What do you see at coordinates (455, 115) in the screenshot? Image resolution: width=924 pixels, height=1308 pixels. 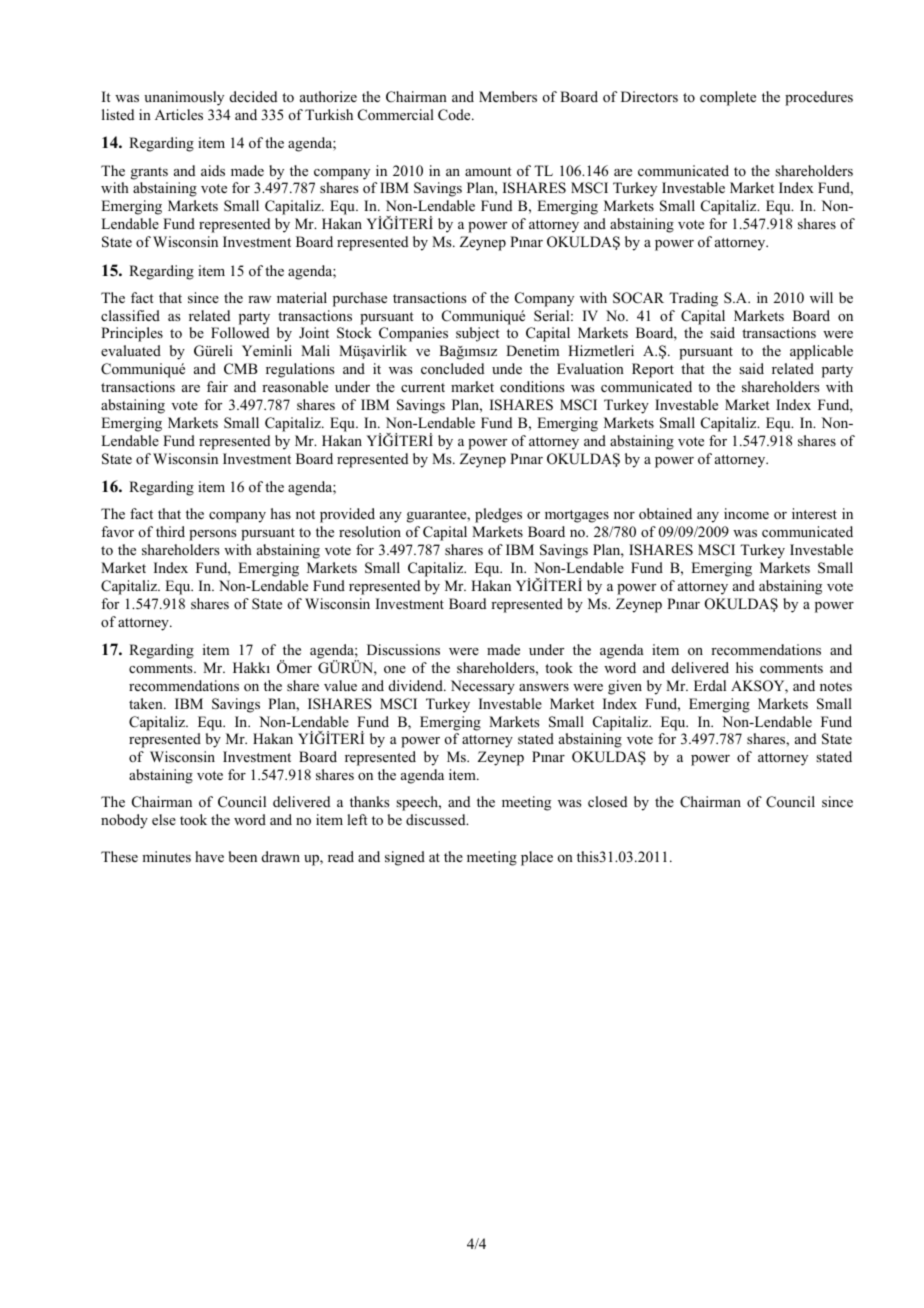 I see `Code` at bounding box center [455, 115].
